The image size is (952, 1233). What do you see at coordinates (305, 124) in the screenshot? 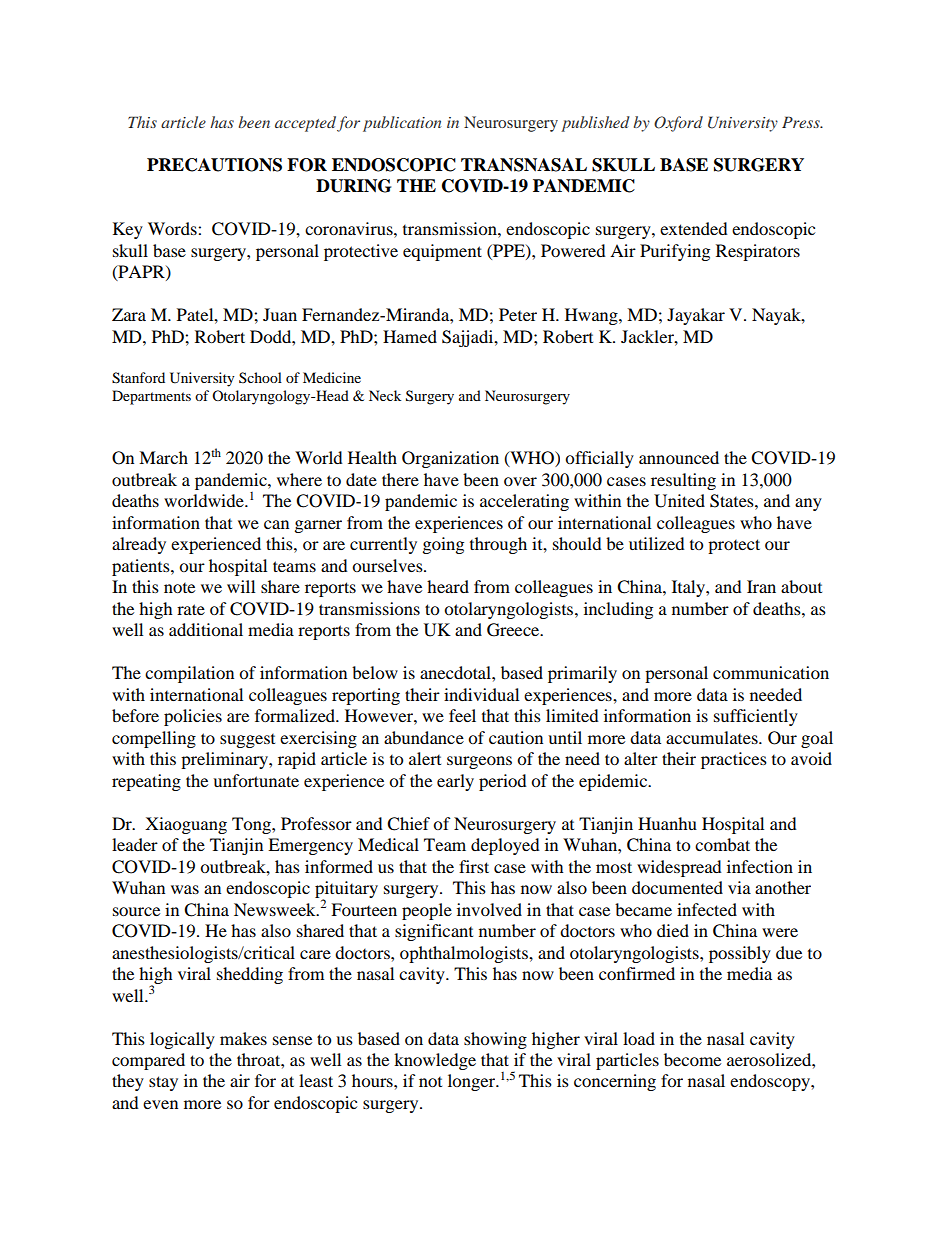
I see `accepted` at bounding box center [305, 124].
